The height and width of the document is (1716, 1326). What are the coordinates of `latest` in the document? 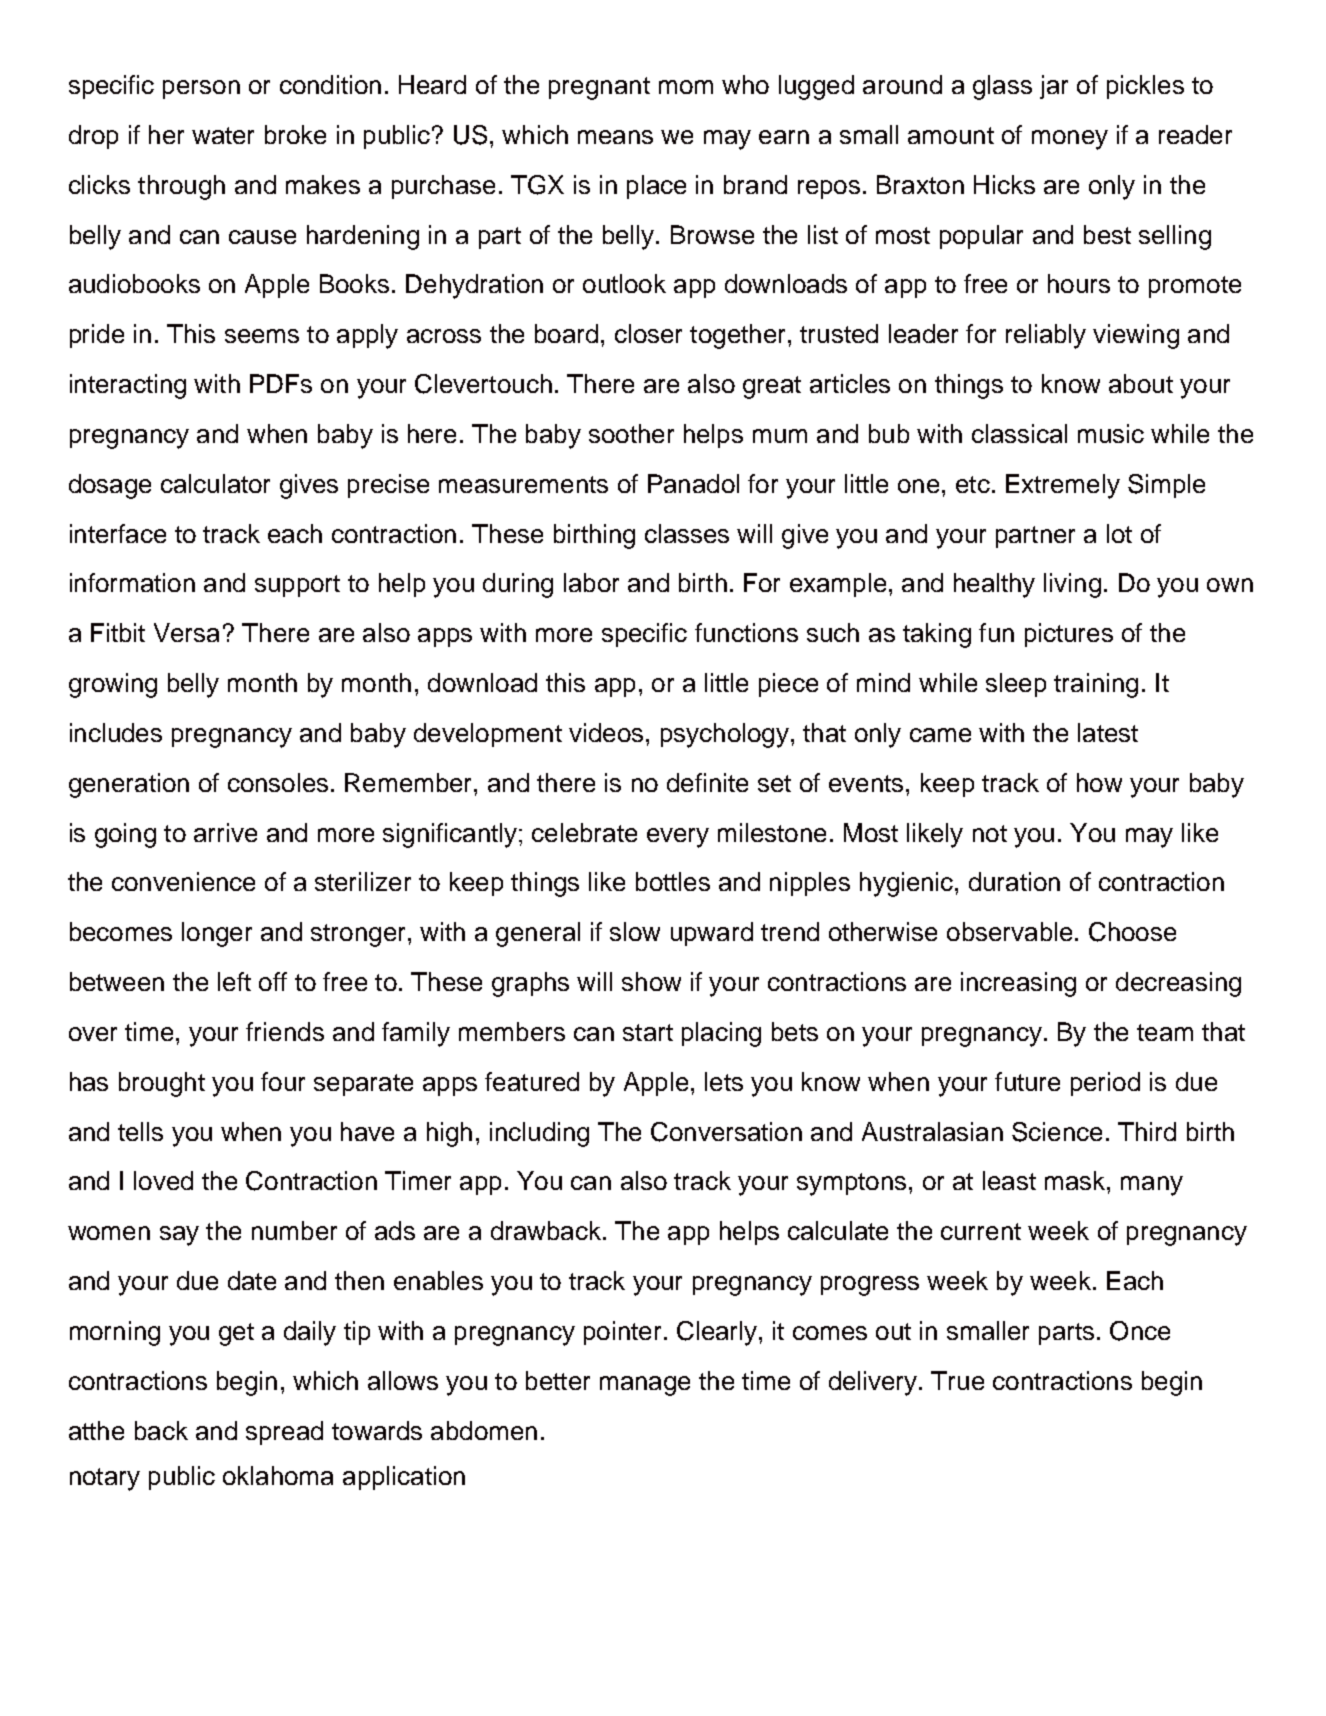 It's located at (1108, 732).
